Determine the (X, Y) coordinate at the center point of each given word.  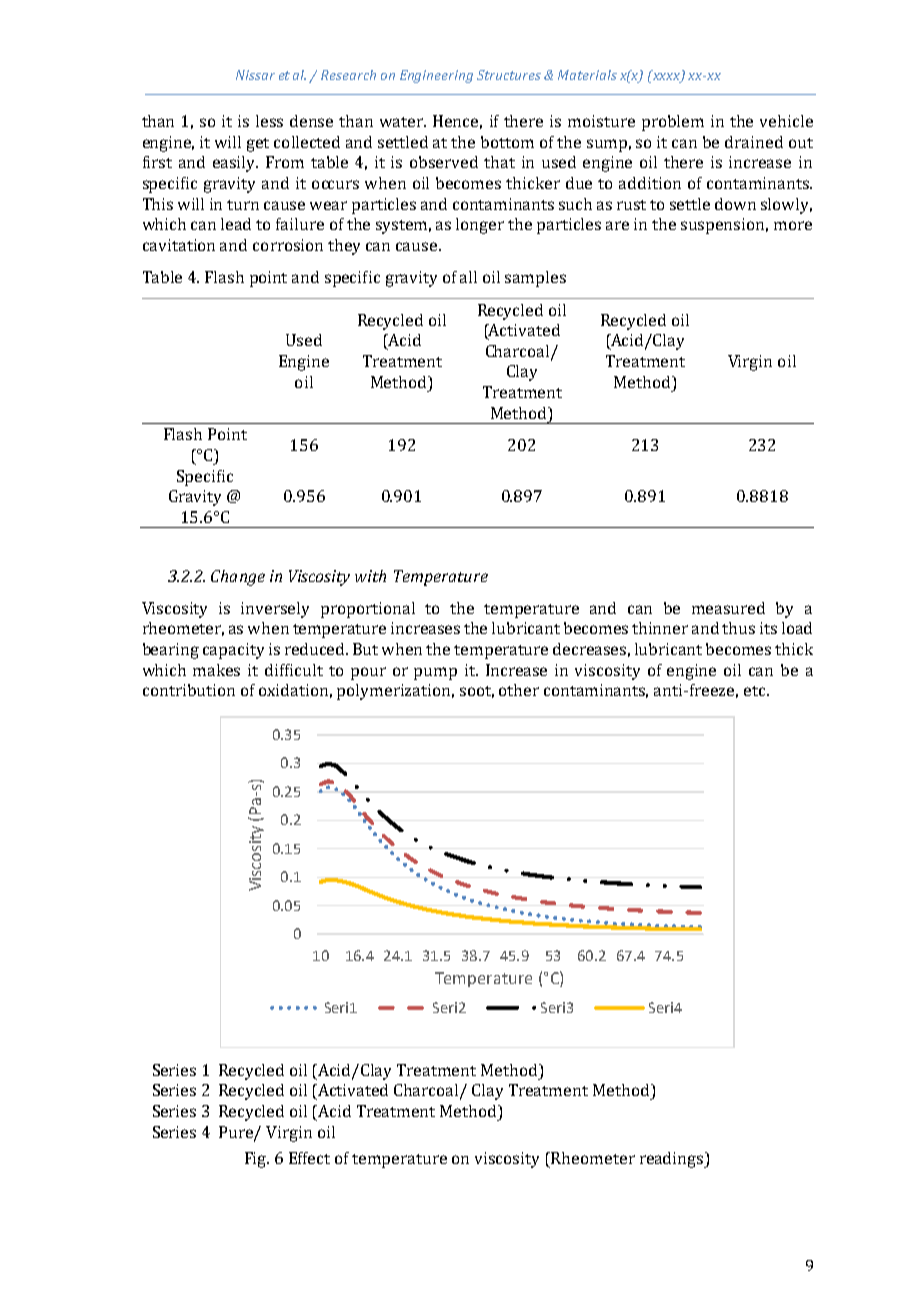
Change (238, 578)
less (269, 121)
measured (728, 608)
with (370, 576)
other (519, 690)
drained (754, 142)
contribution (189, 690)
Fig (257, 1160)
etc (756, 691)
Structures (509, 75)
